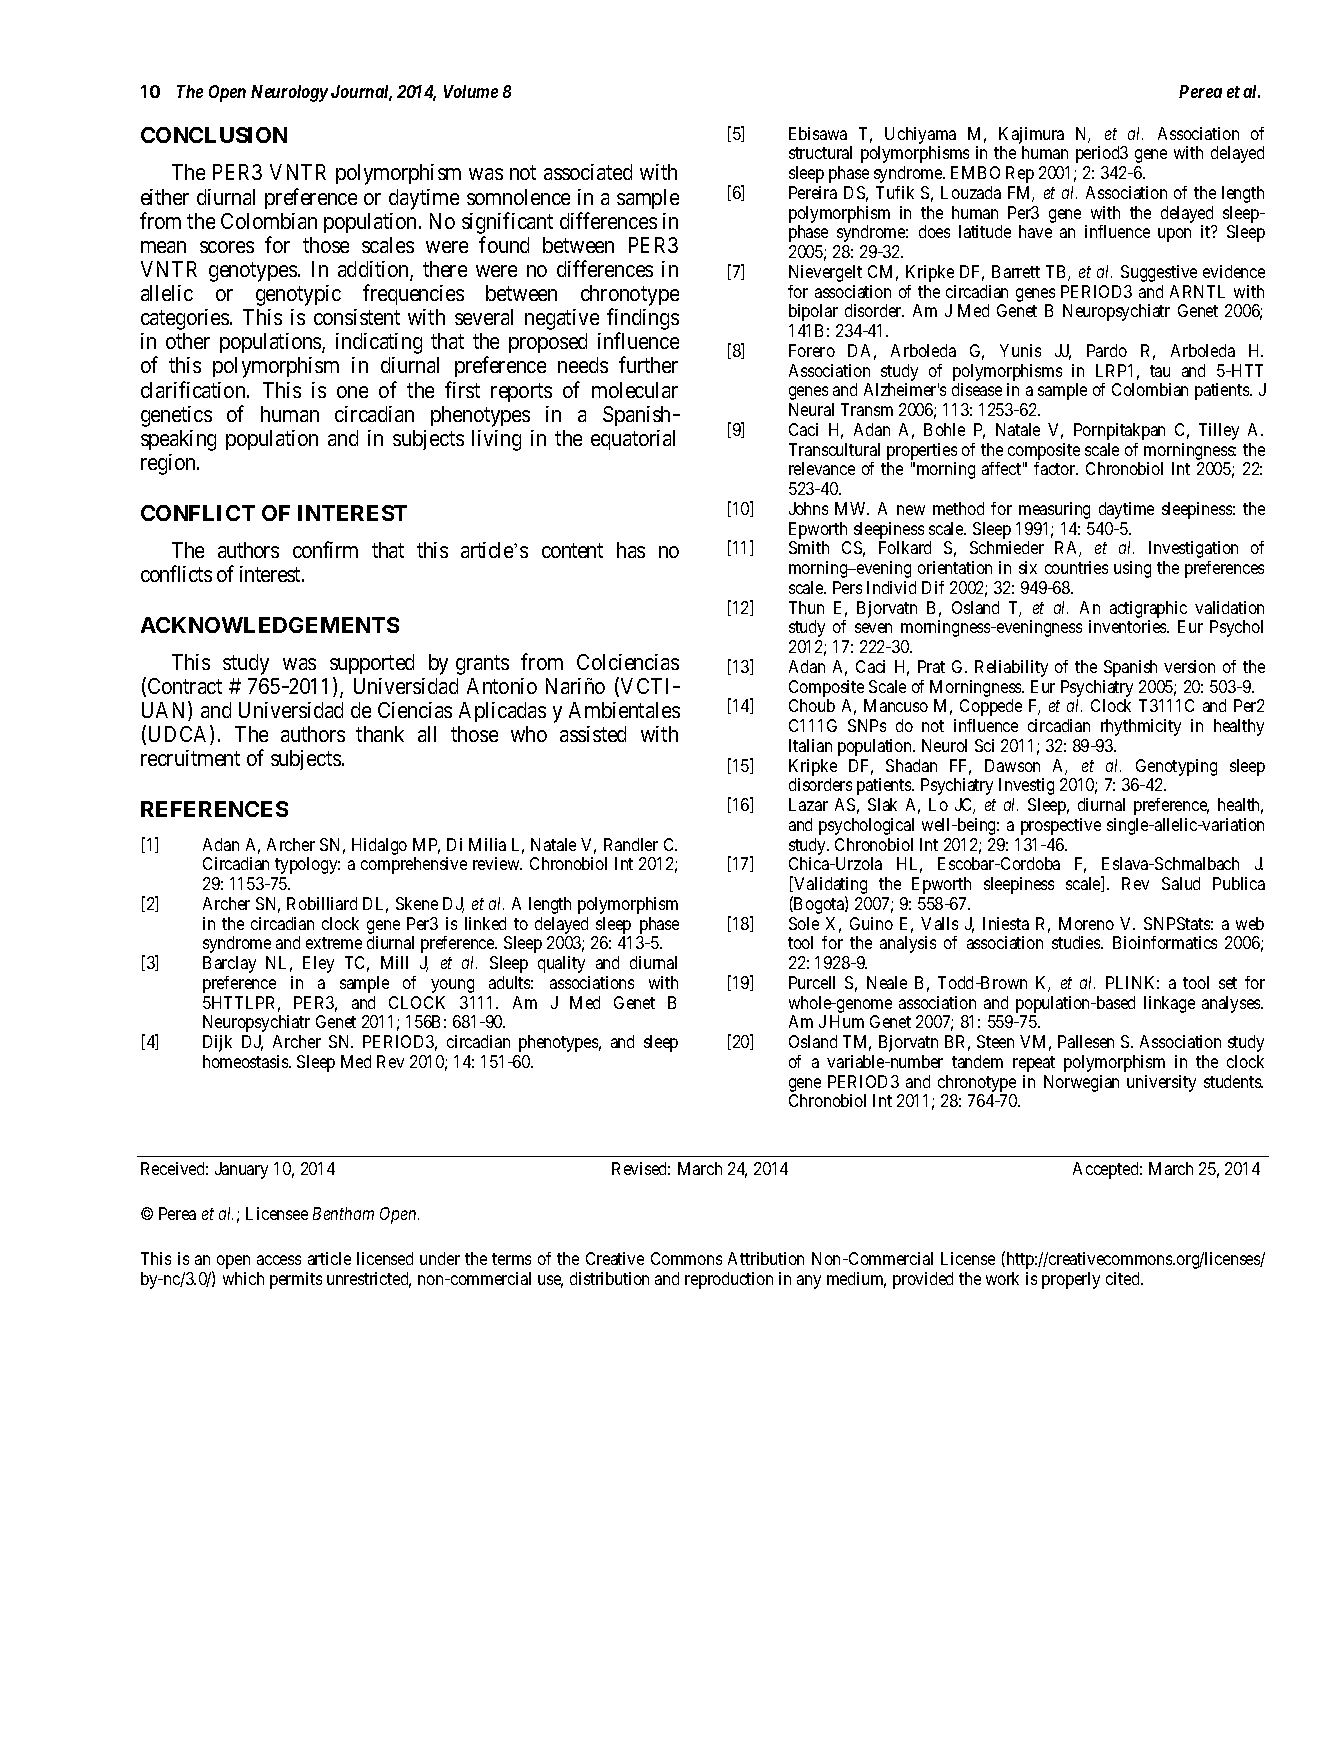  I want to click on cited, so click(1124, 1278).
